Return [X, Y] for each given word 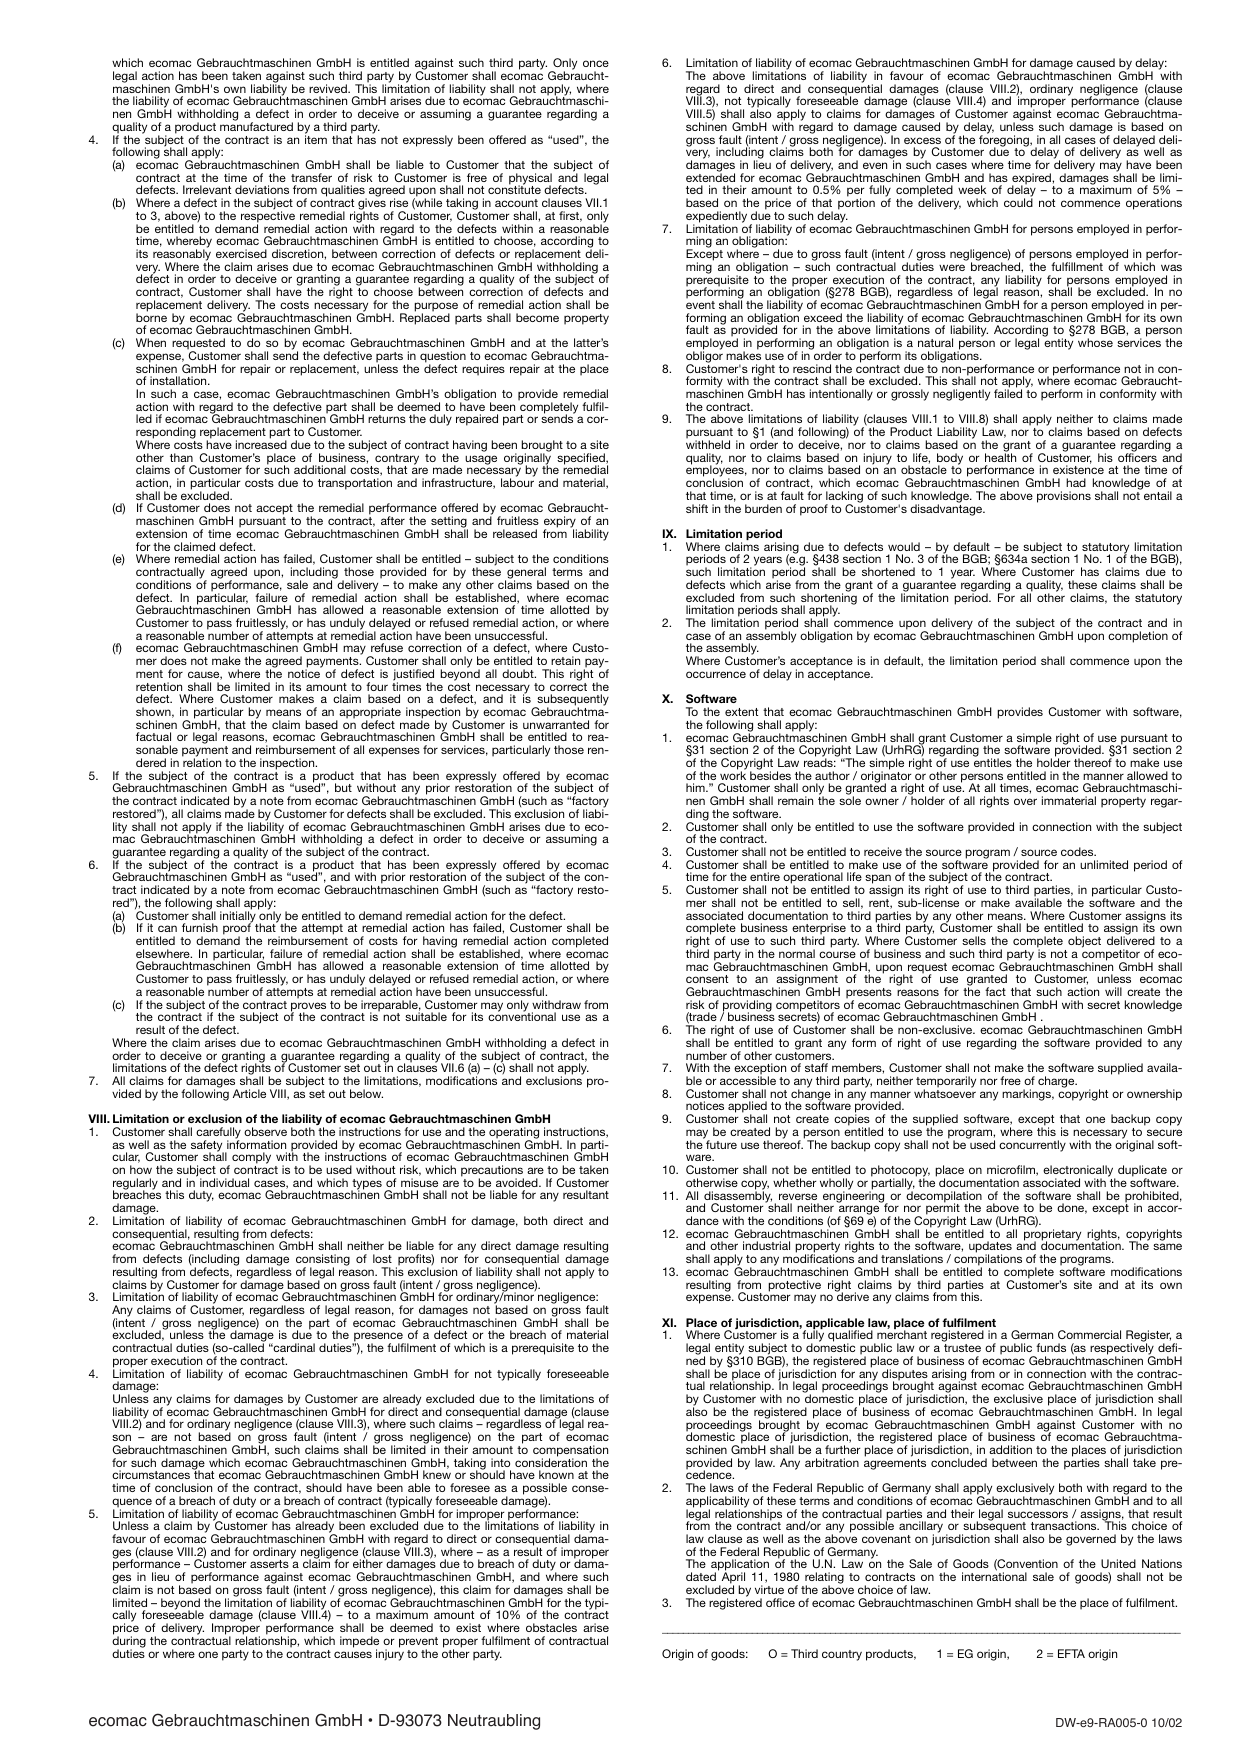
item [316, 138]
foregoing [1005, 141]
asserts [269, 1564]
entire [765, 876]
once [596, 63]
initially [238, 917]
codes [1078, 851]
